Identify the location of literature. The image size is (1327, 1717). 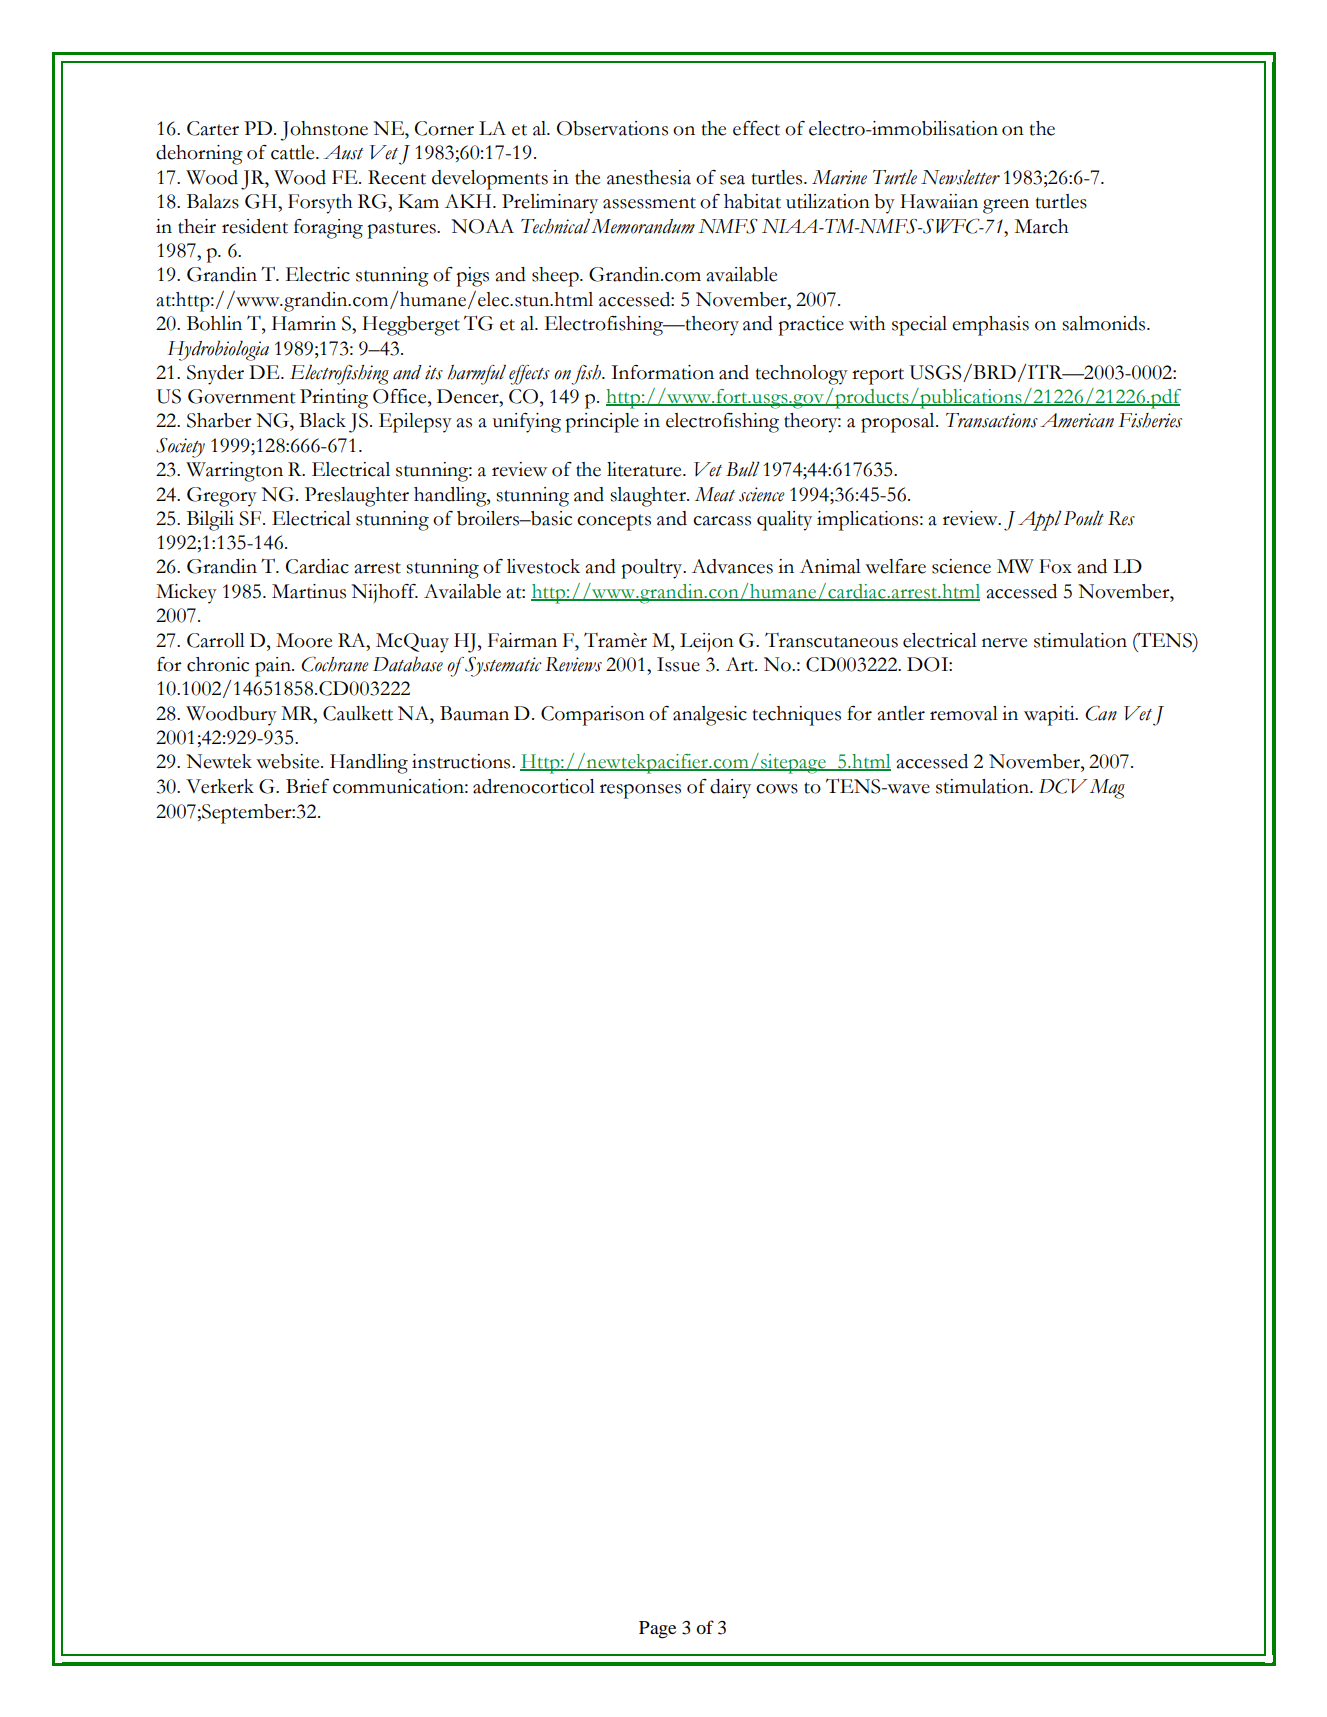
(645, 469).
